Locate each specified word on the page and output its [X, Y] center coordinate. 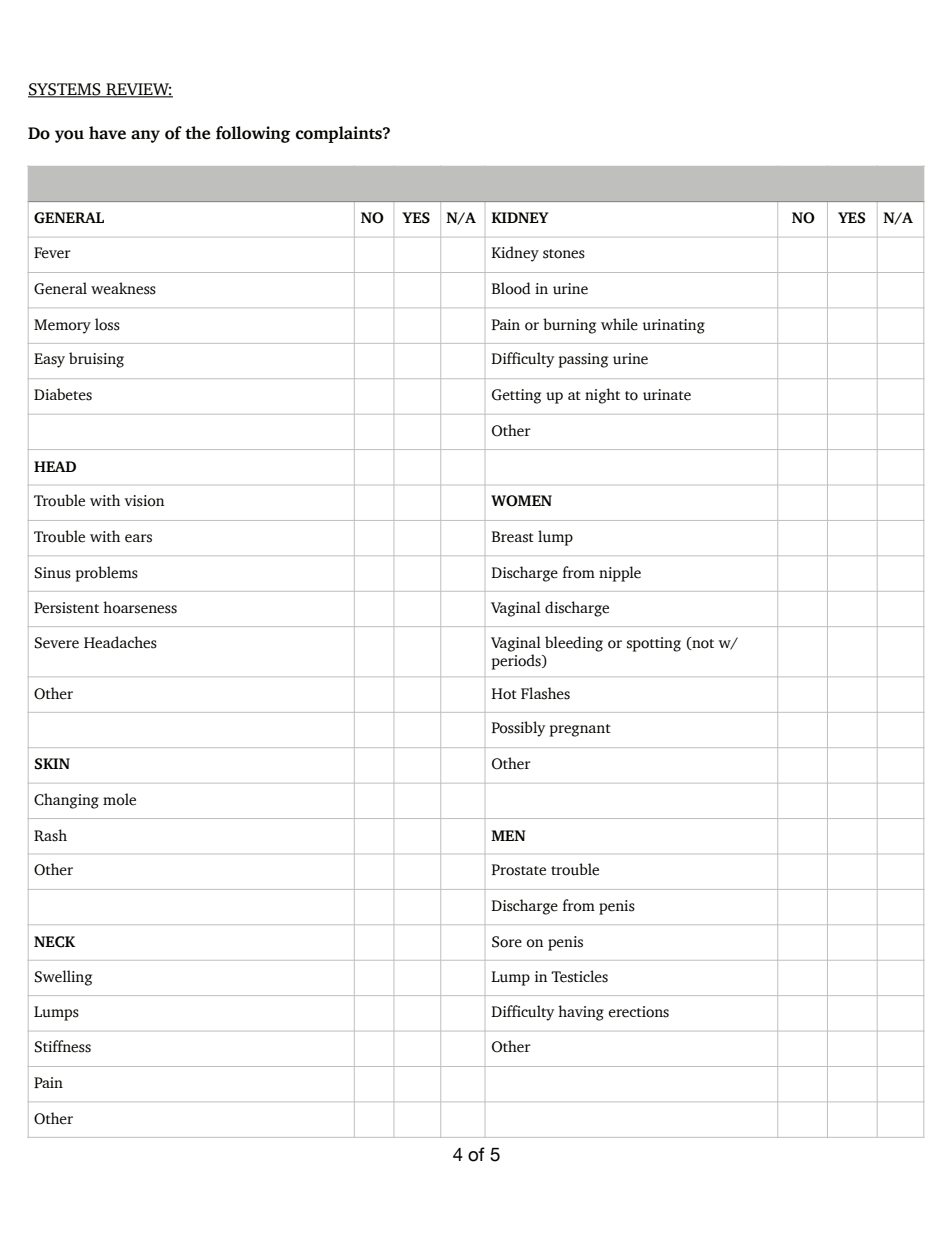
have [107, 133]
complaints [340, 134]
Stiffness [63, 1046]
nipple [620, 574]
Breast [513, 537]
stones [564, 254]
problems [107, 574]
